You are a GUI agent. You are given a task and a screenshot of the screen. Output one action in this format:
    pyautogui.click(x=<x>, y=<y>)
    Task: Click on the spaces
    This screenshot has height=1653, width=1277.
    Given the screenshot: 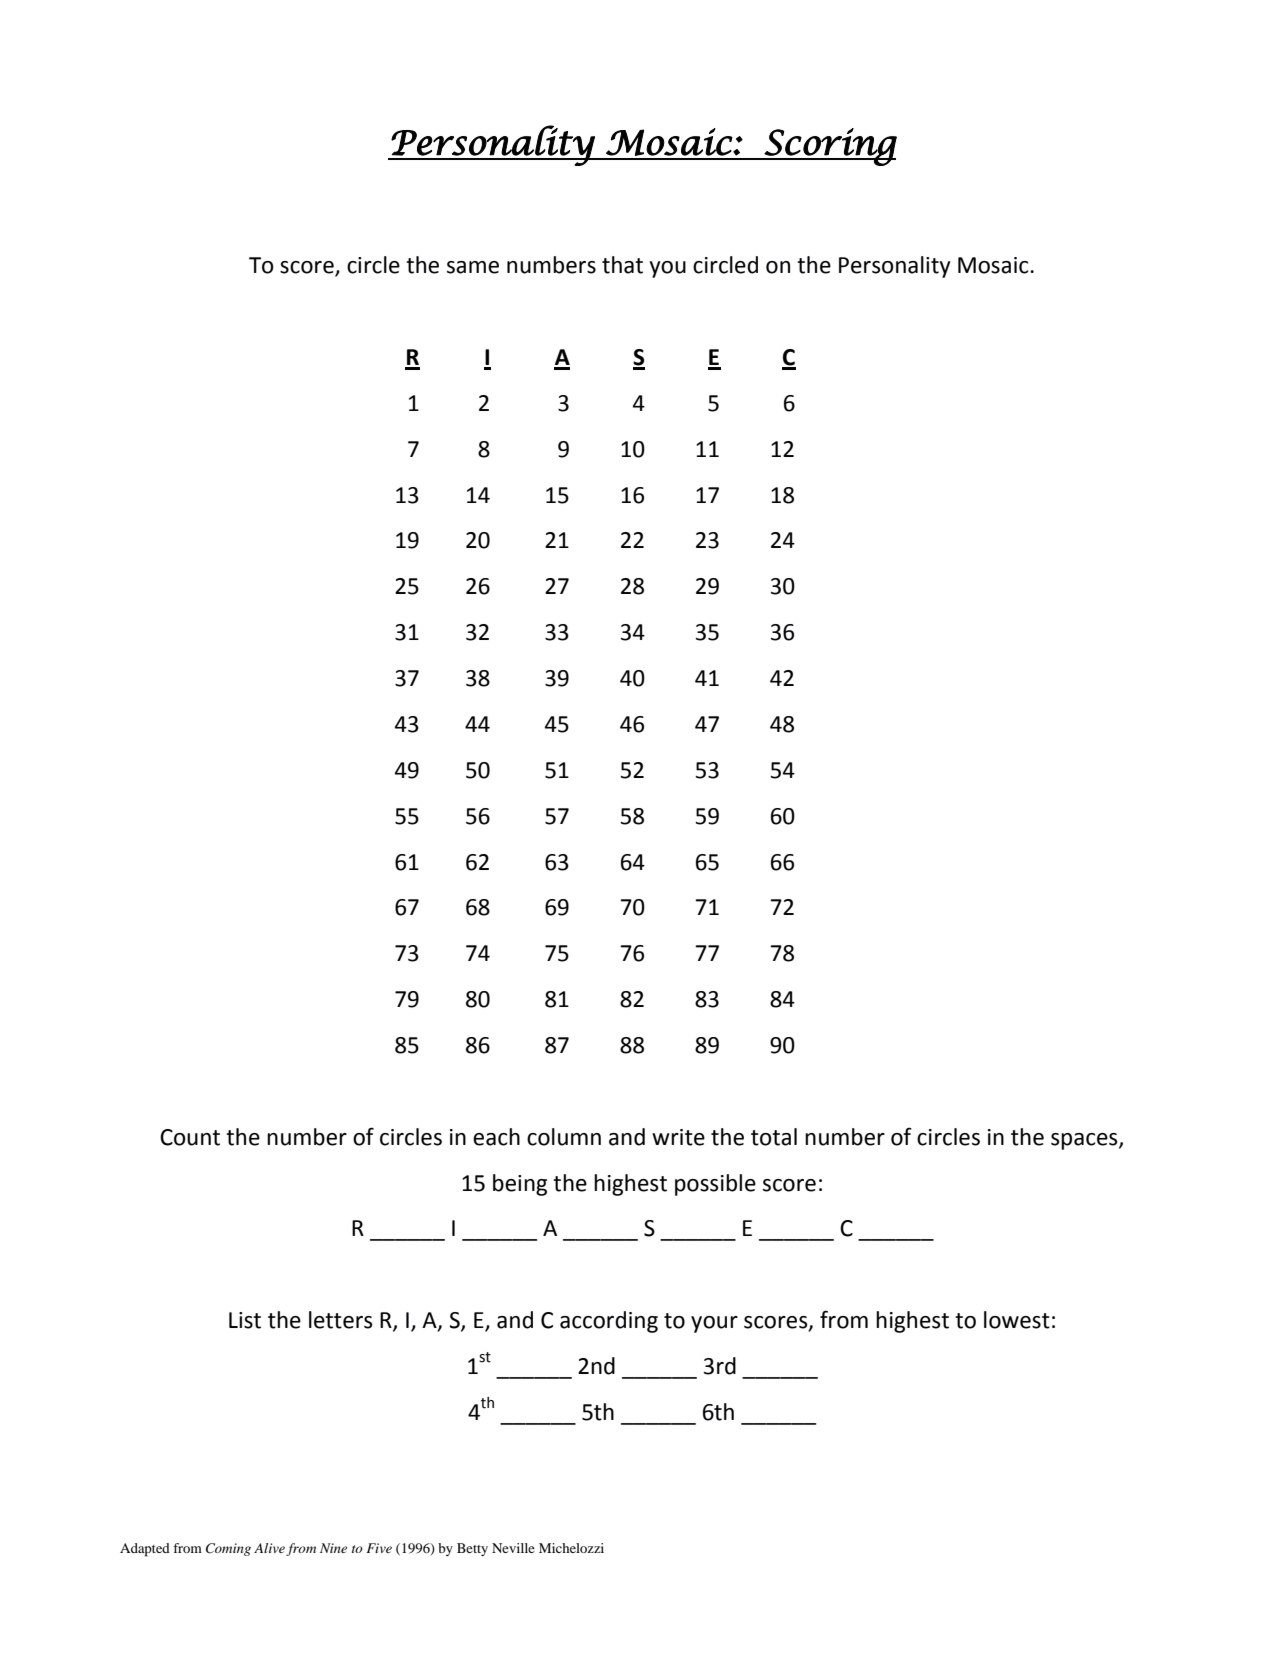 What is the action you would take?
    pyautogui.click(x=1085, y=1141)
